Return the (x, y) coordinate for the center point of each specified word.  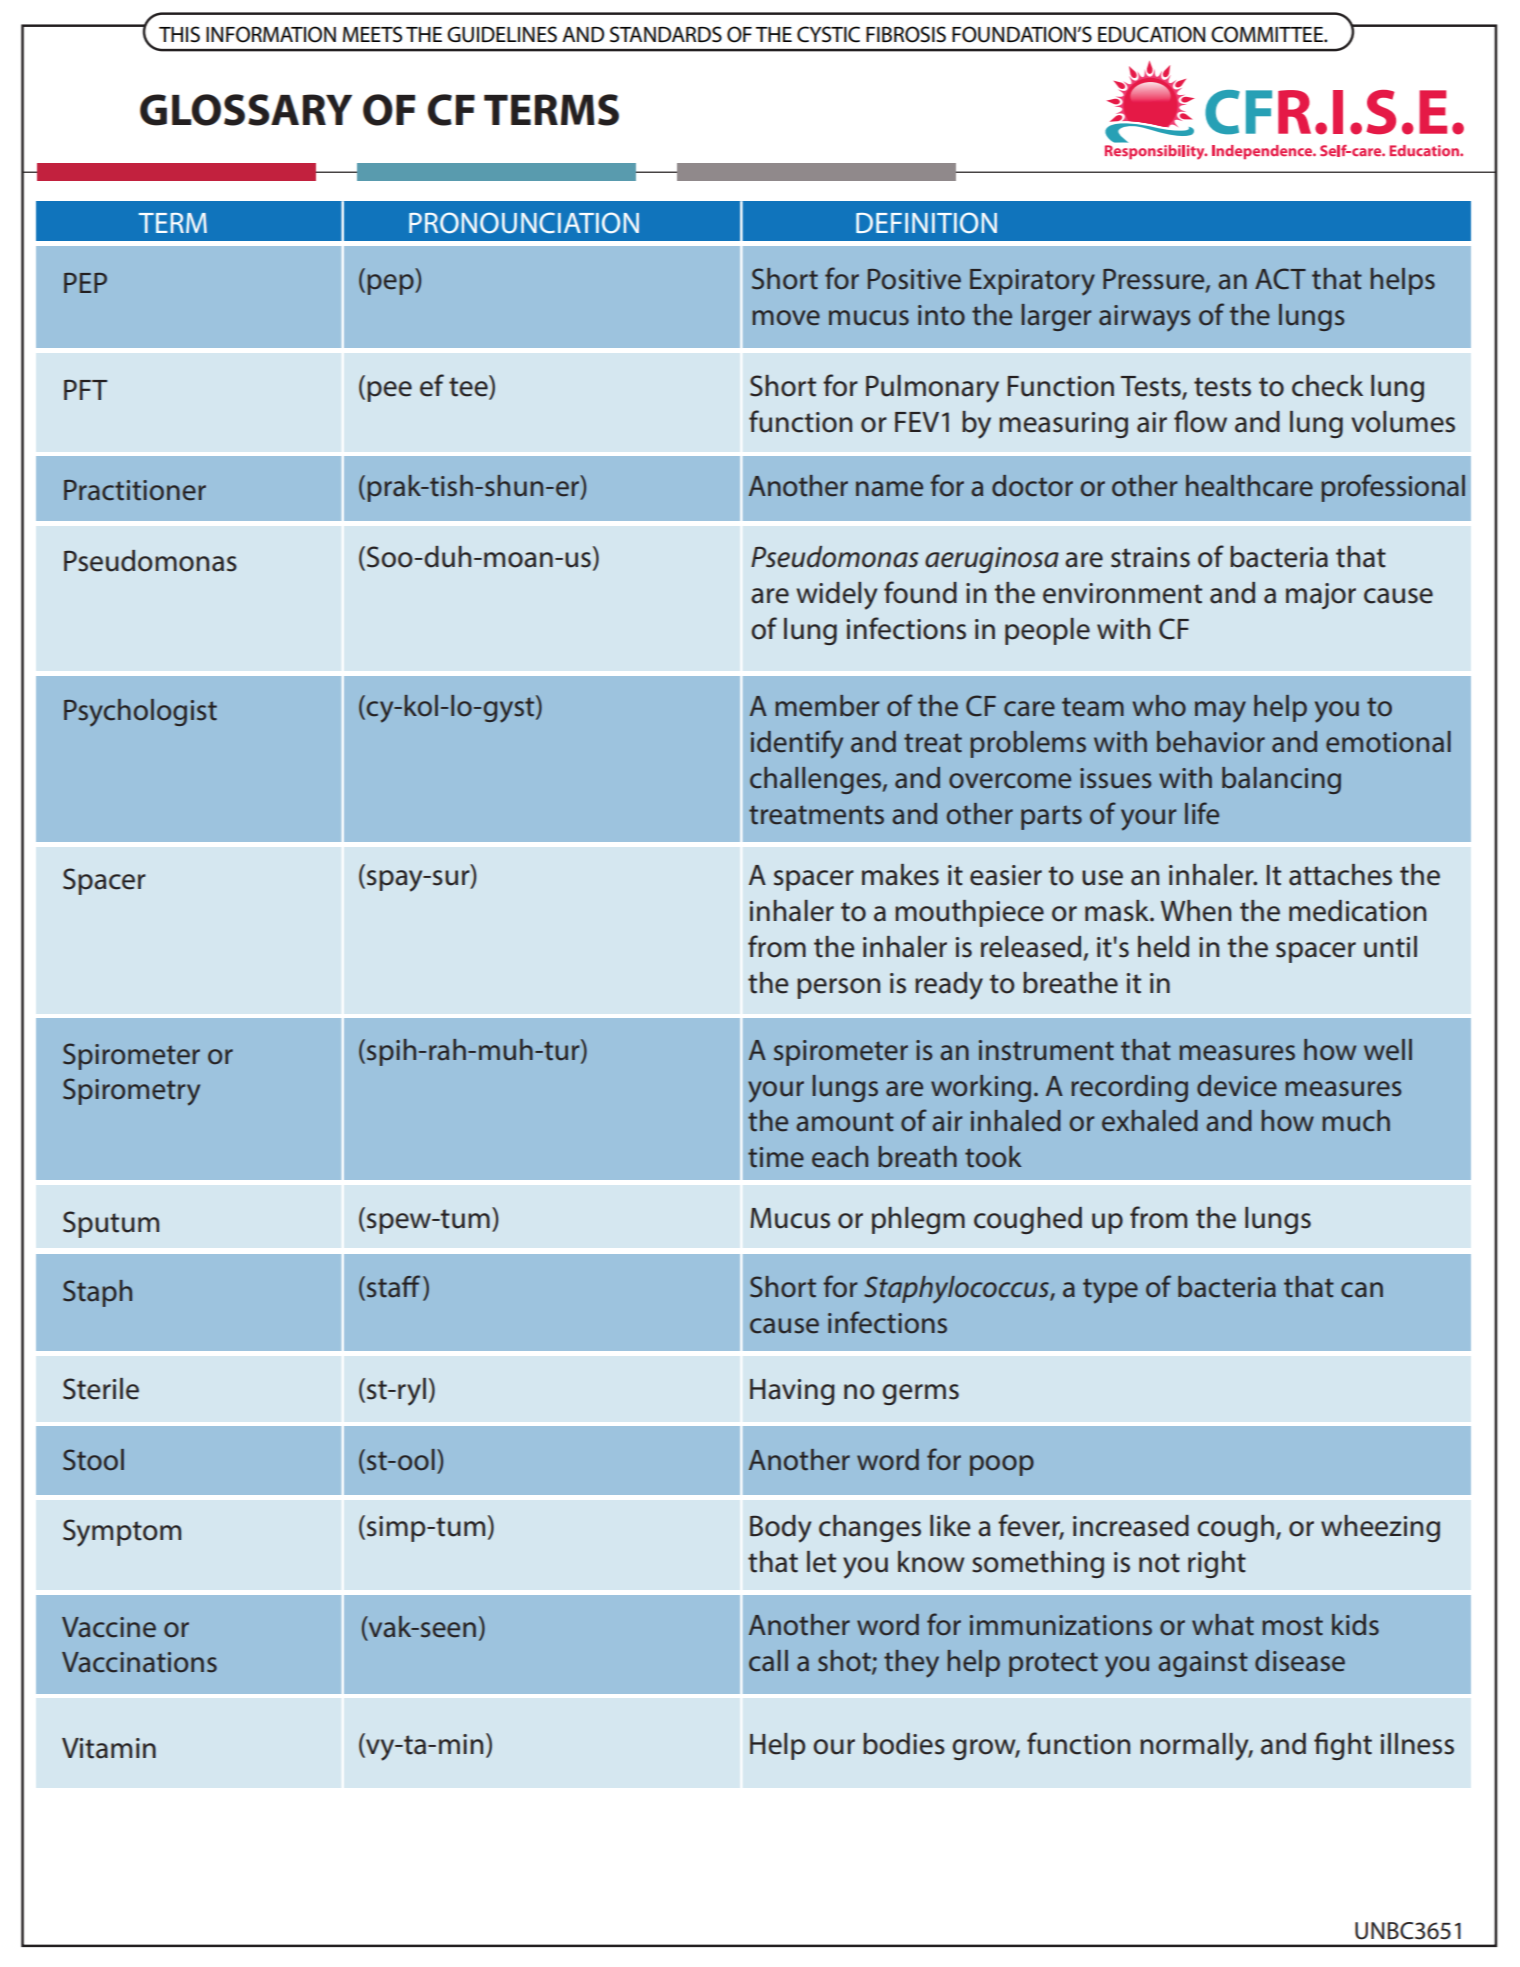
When (1196, 911)
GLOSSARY (246, 110)
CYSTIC (828, 34)
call (768, 1661)
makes (900, 875)
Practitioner (135, 490)
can (1362, 1290)
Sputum (111, 1224)
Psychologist (140, 713)
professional (1393, 488)
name (889, 489)
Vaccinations (139, 1662)
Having (792, 1392)
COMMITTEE (1268, 34)
